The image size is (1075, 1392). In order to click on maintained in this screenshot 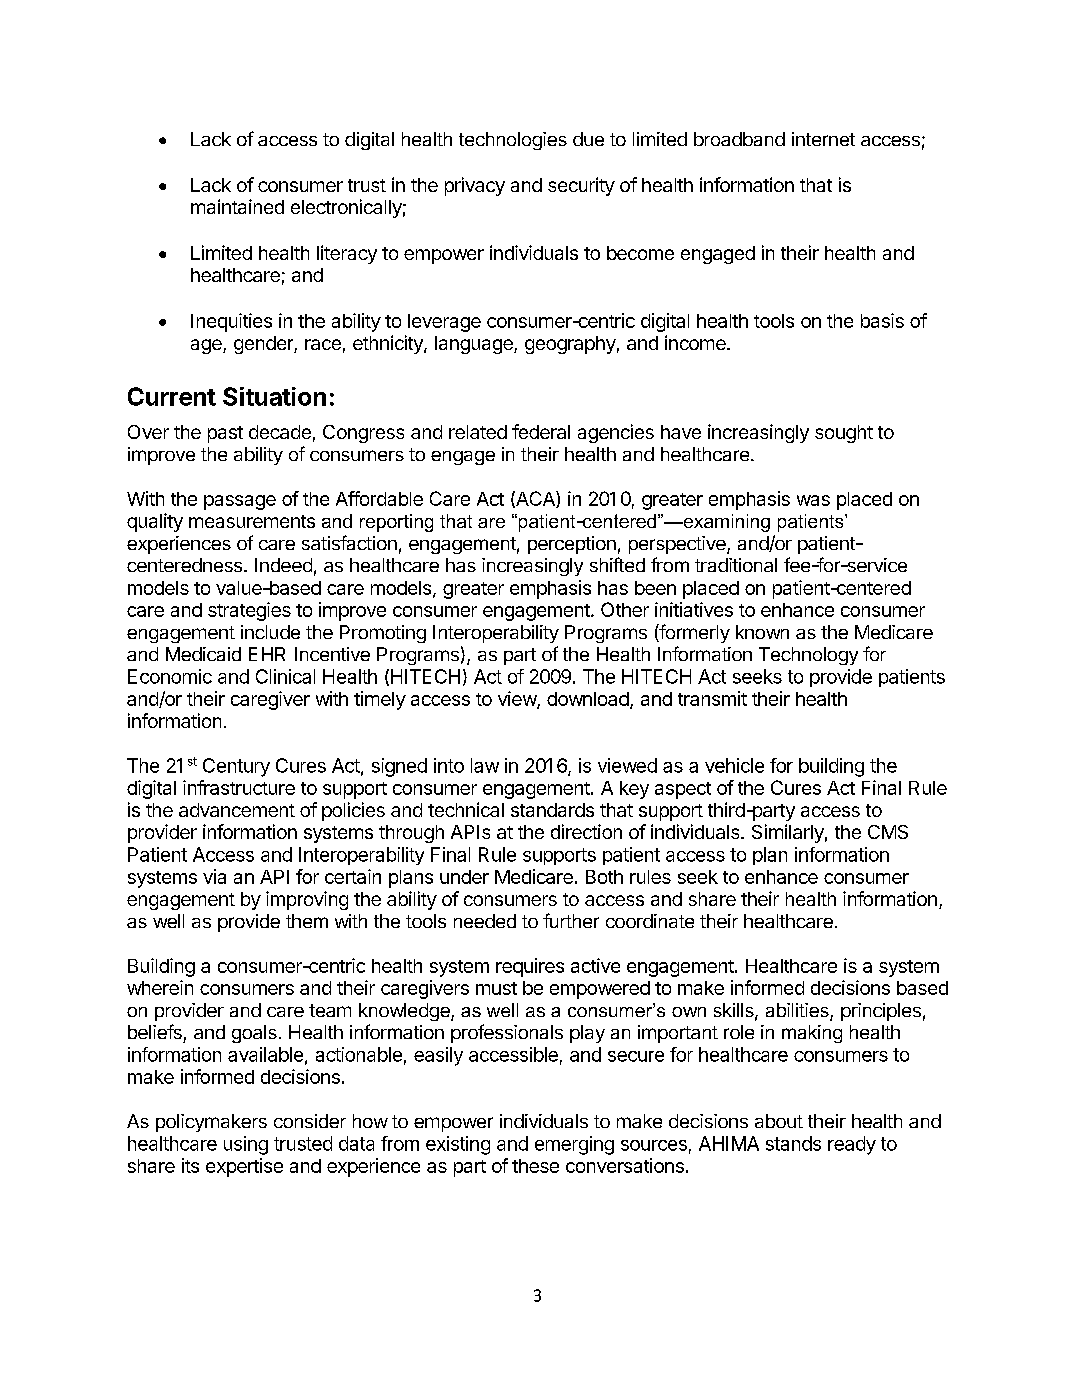, I will do `click(237, 206)`.
